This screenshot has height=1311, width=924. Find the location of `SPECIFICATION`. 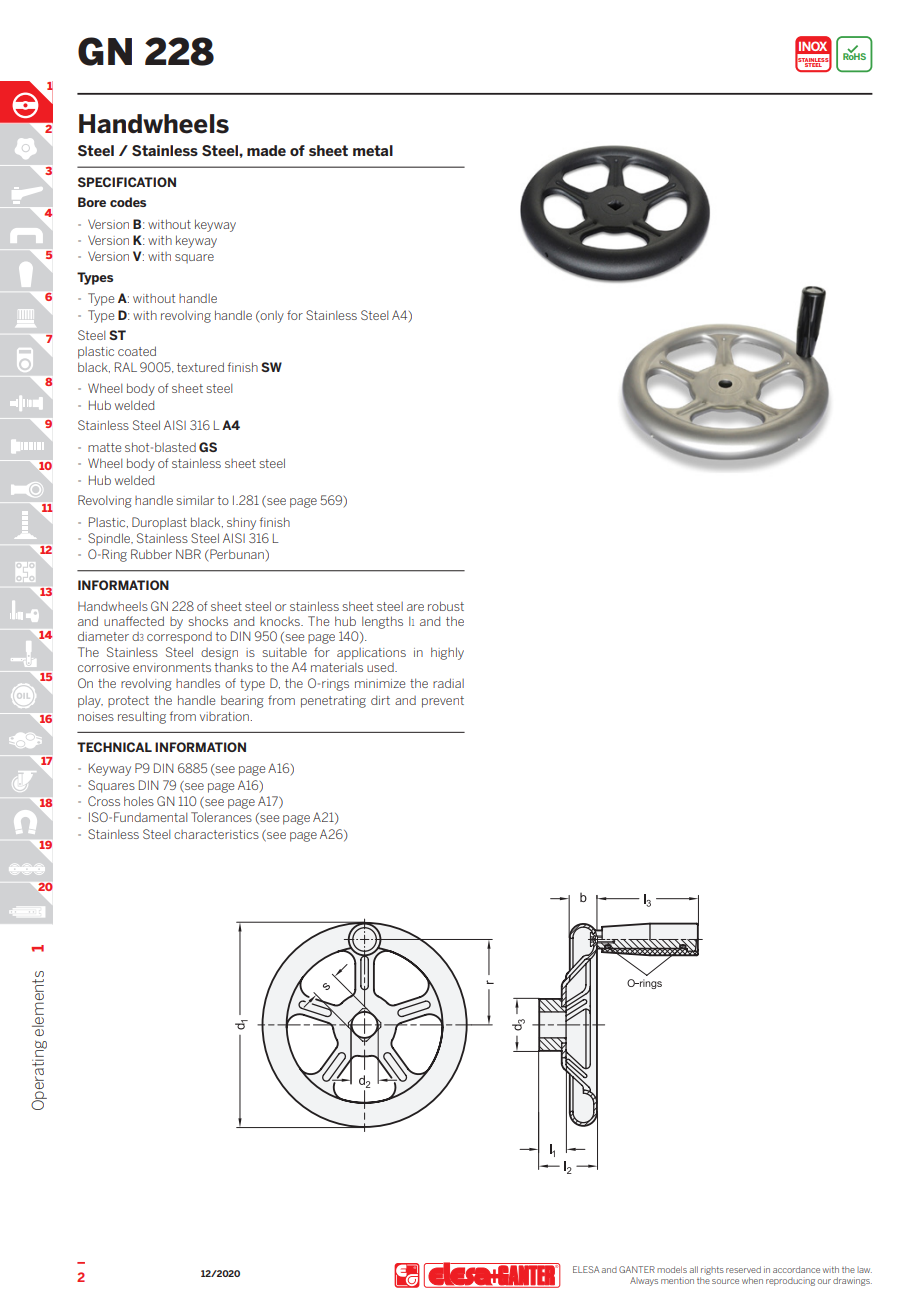

SPECIFICATION is located at coordinates (127, 182).
